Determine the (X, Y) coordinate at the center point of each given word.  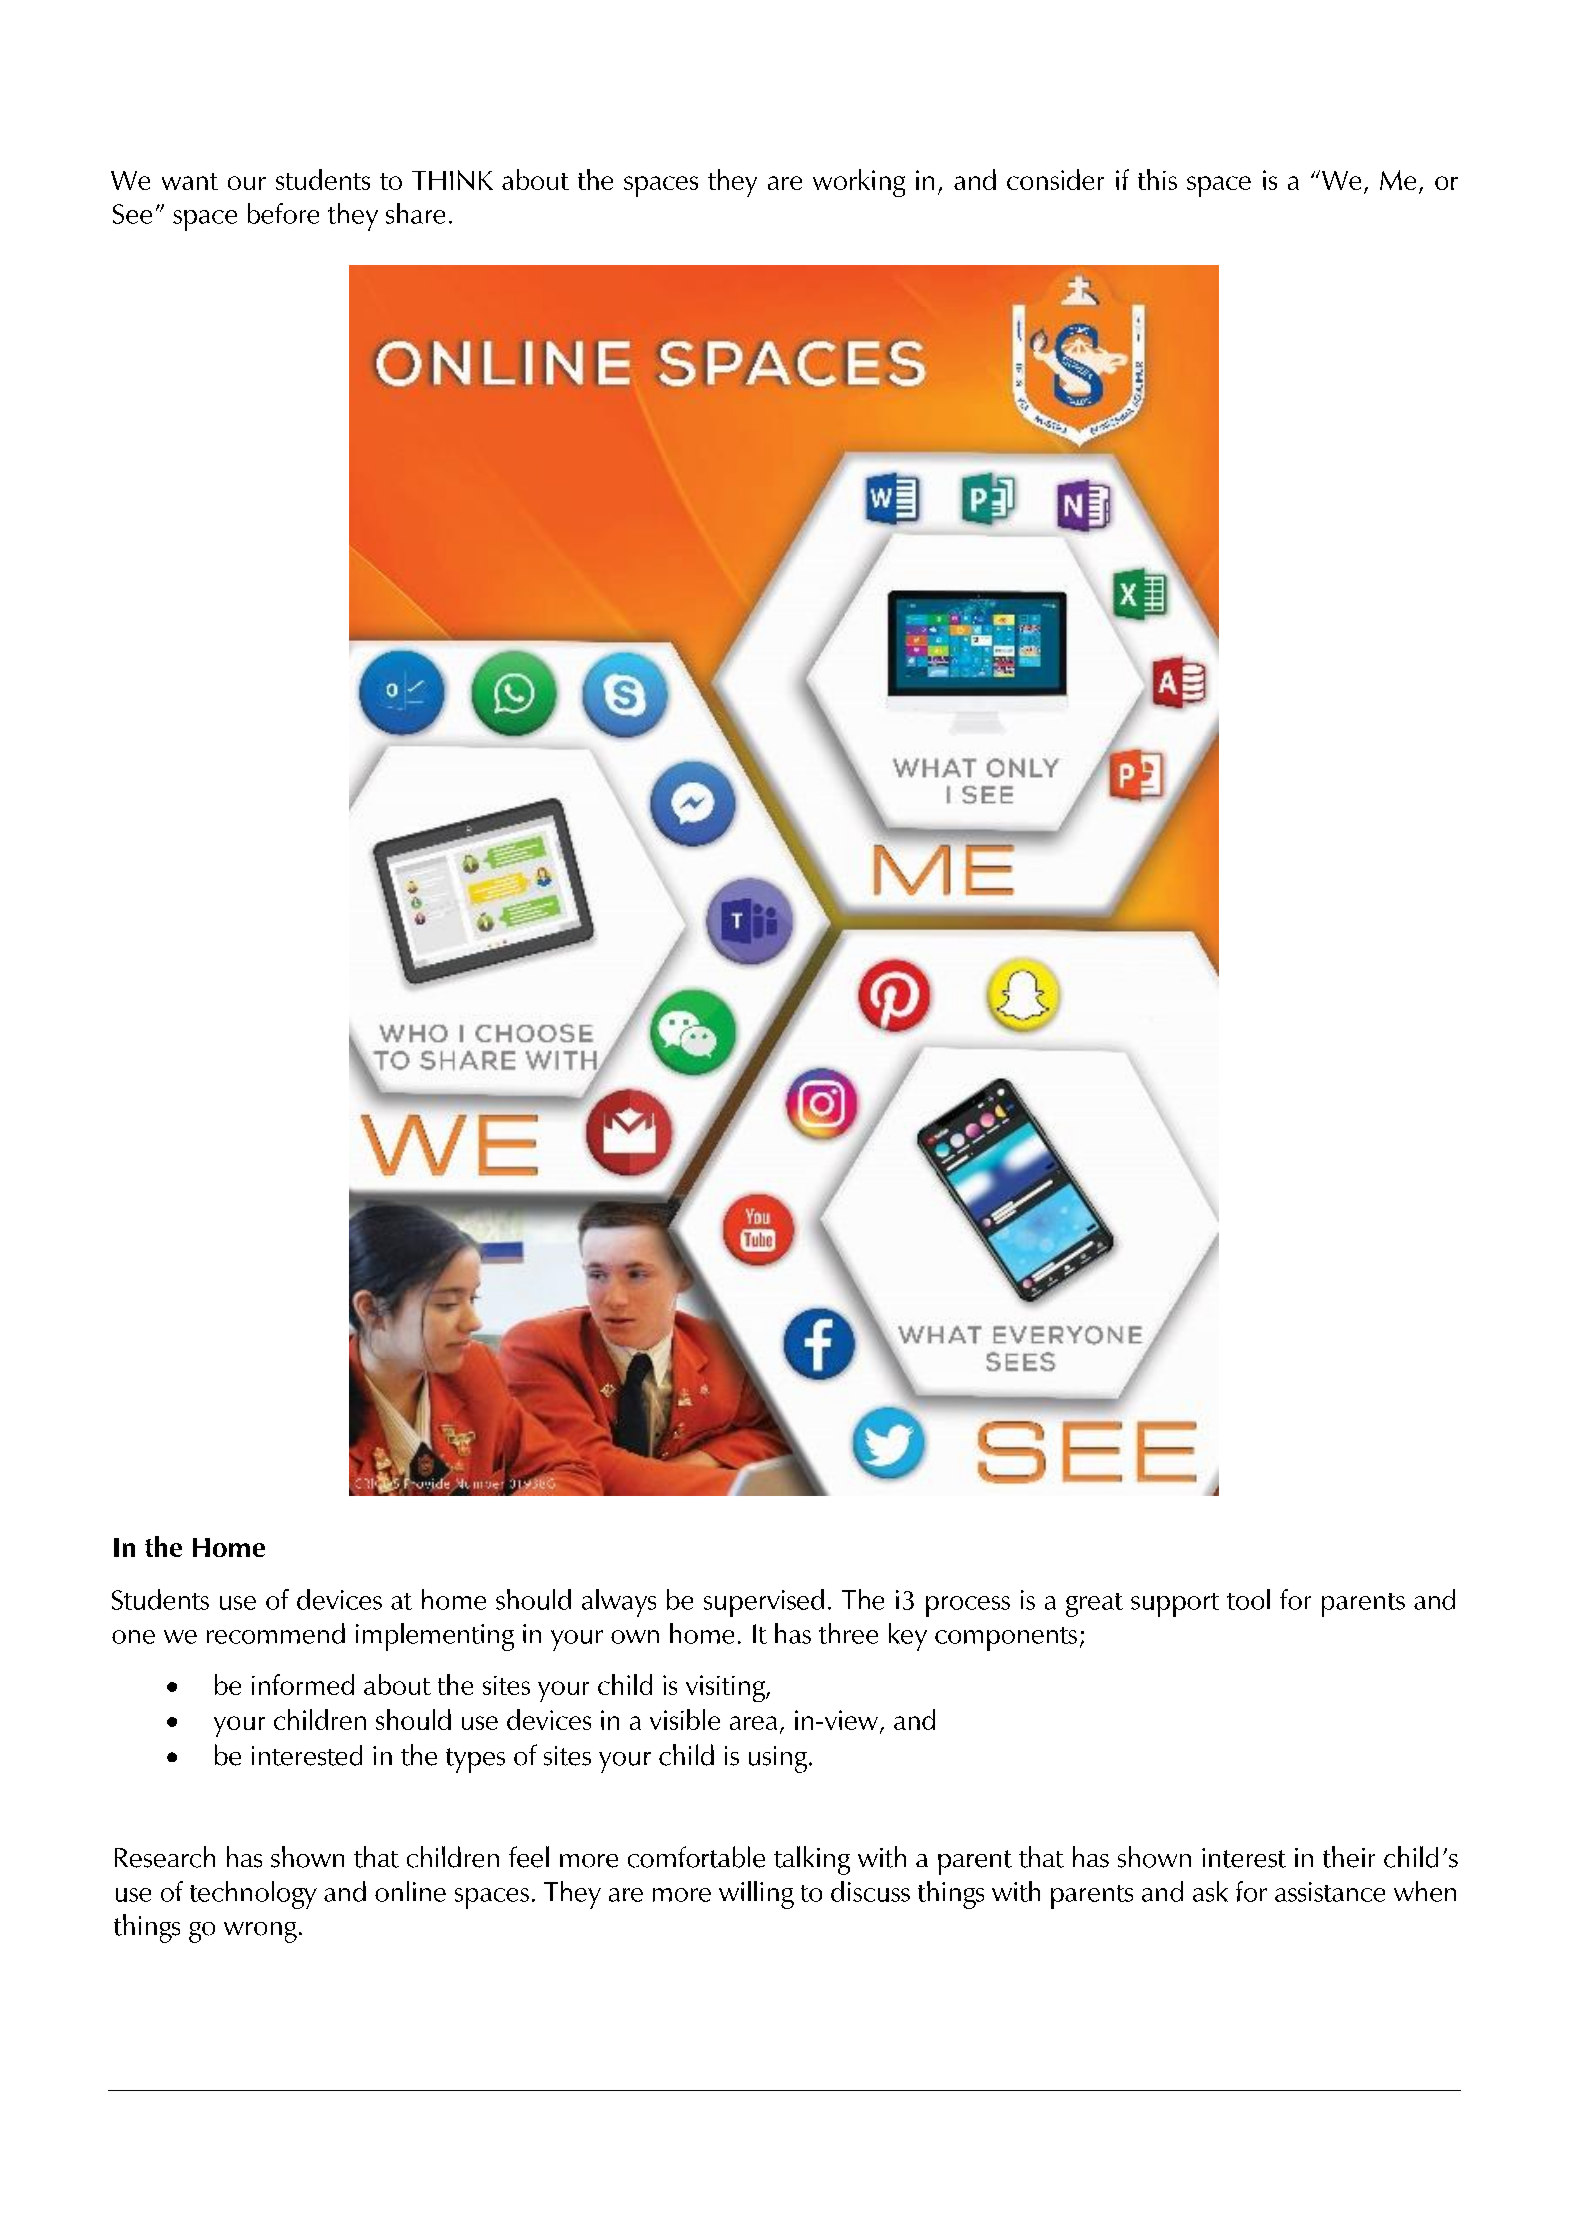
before (283, 213)
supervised (764, 1603)
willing (756, 1895)
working (859, 183)
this (1157, 179)
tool (1248, 1599)
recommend (276, 1633)
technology (253, 1895)
